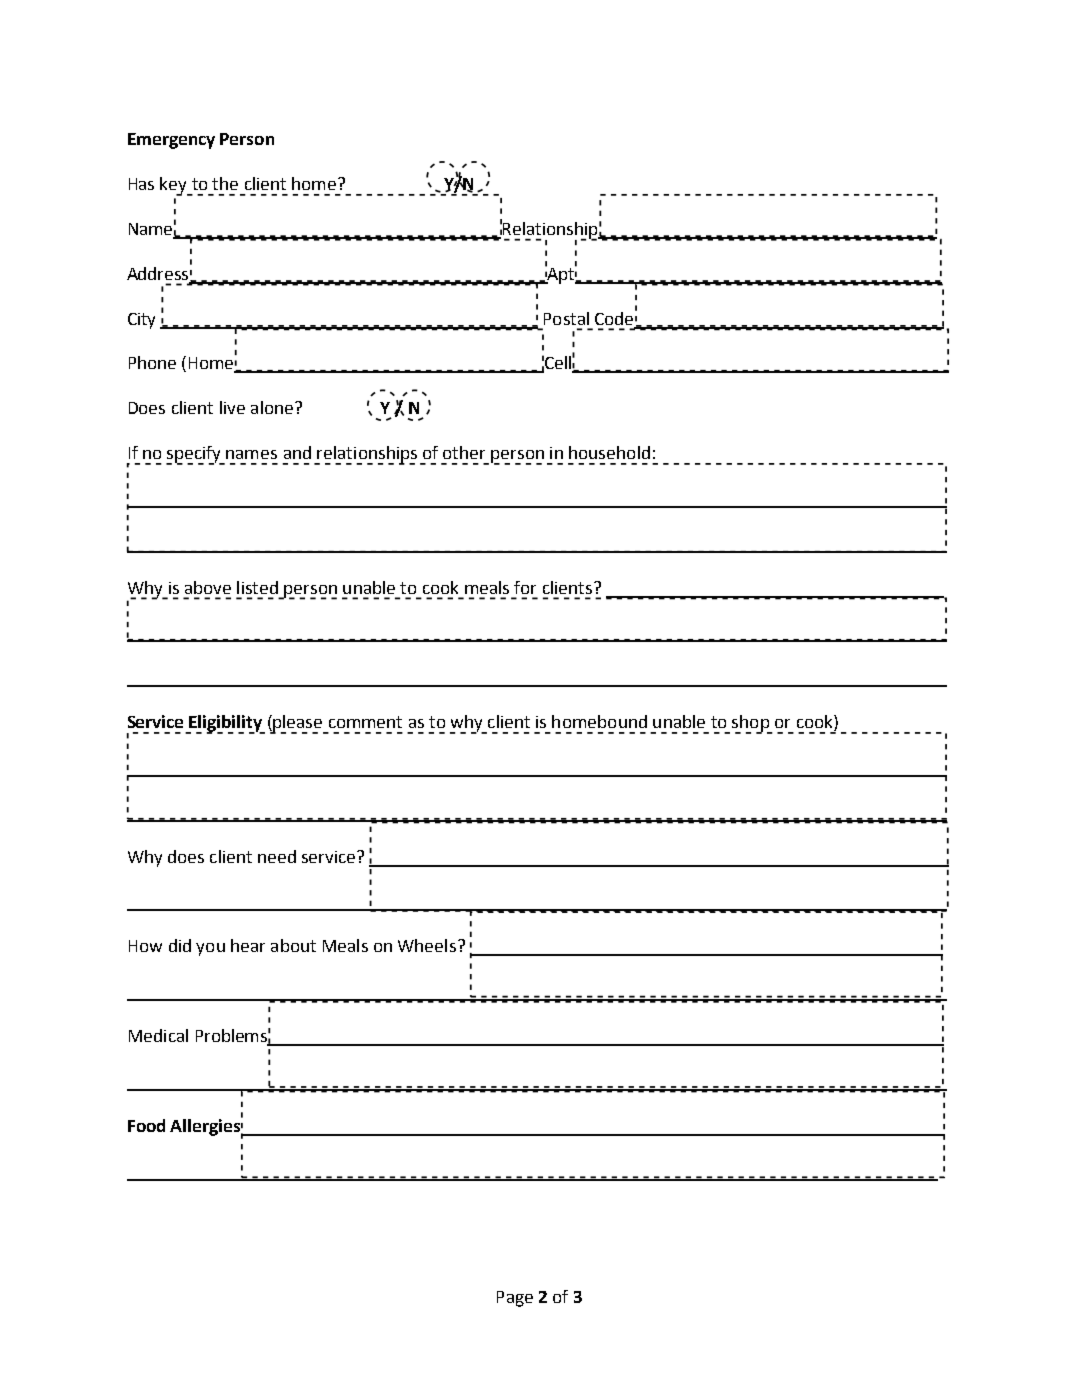  What do you see at coordinates (609, 452) in the document?
I see `household` at bounding box center [609, 452].
